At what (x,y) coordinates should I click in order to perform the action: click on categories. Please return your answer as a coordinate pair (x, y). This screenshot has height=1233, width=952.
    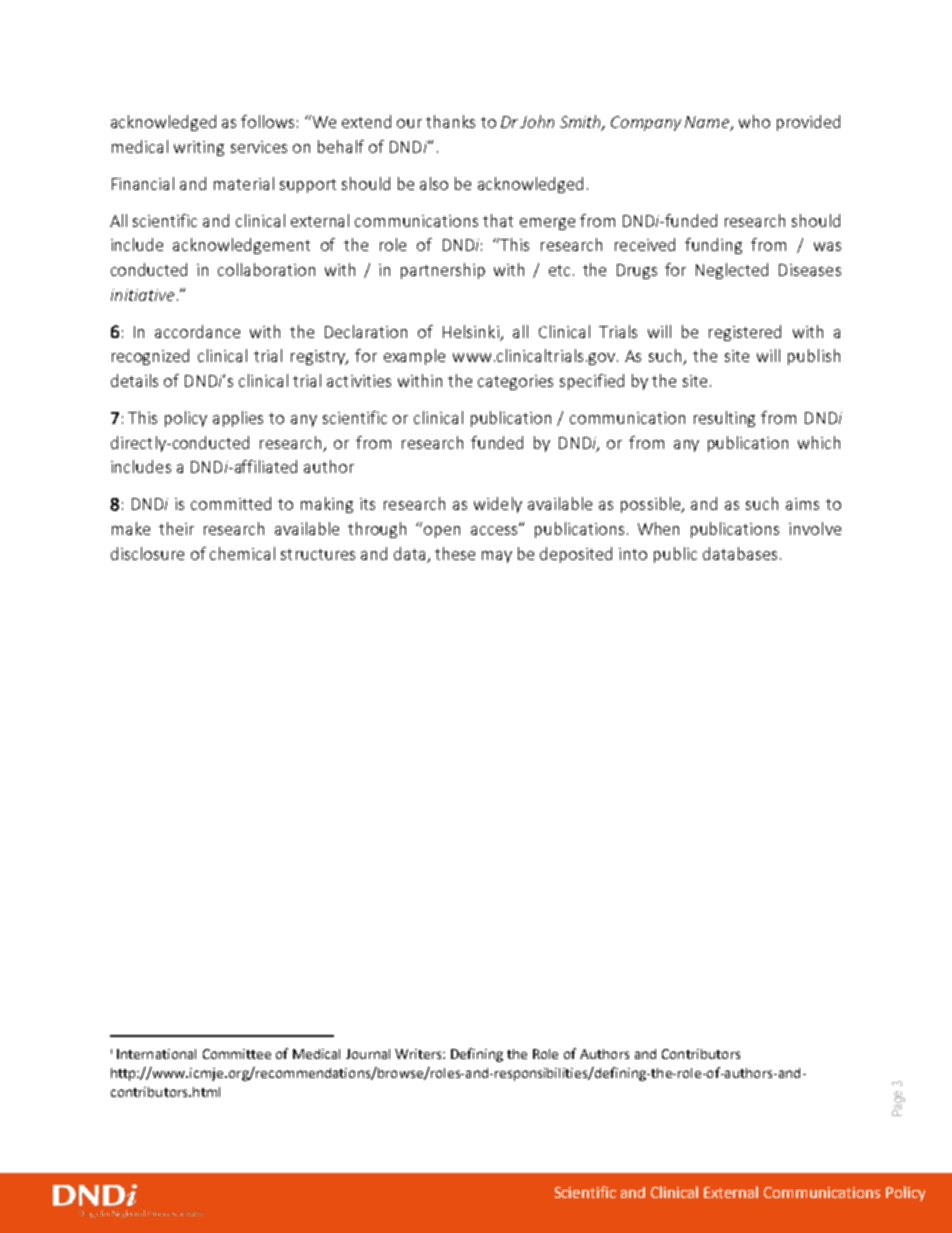
    Looking at the image, I should click on (515, 382).
